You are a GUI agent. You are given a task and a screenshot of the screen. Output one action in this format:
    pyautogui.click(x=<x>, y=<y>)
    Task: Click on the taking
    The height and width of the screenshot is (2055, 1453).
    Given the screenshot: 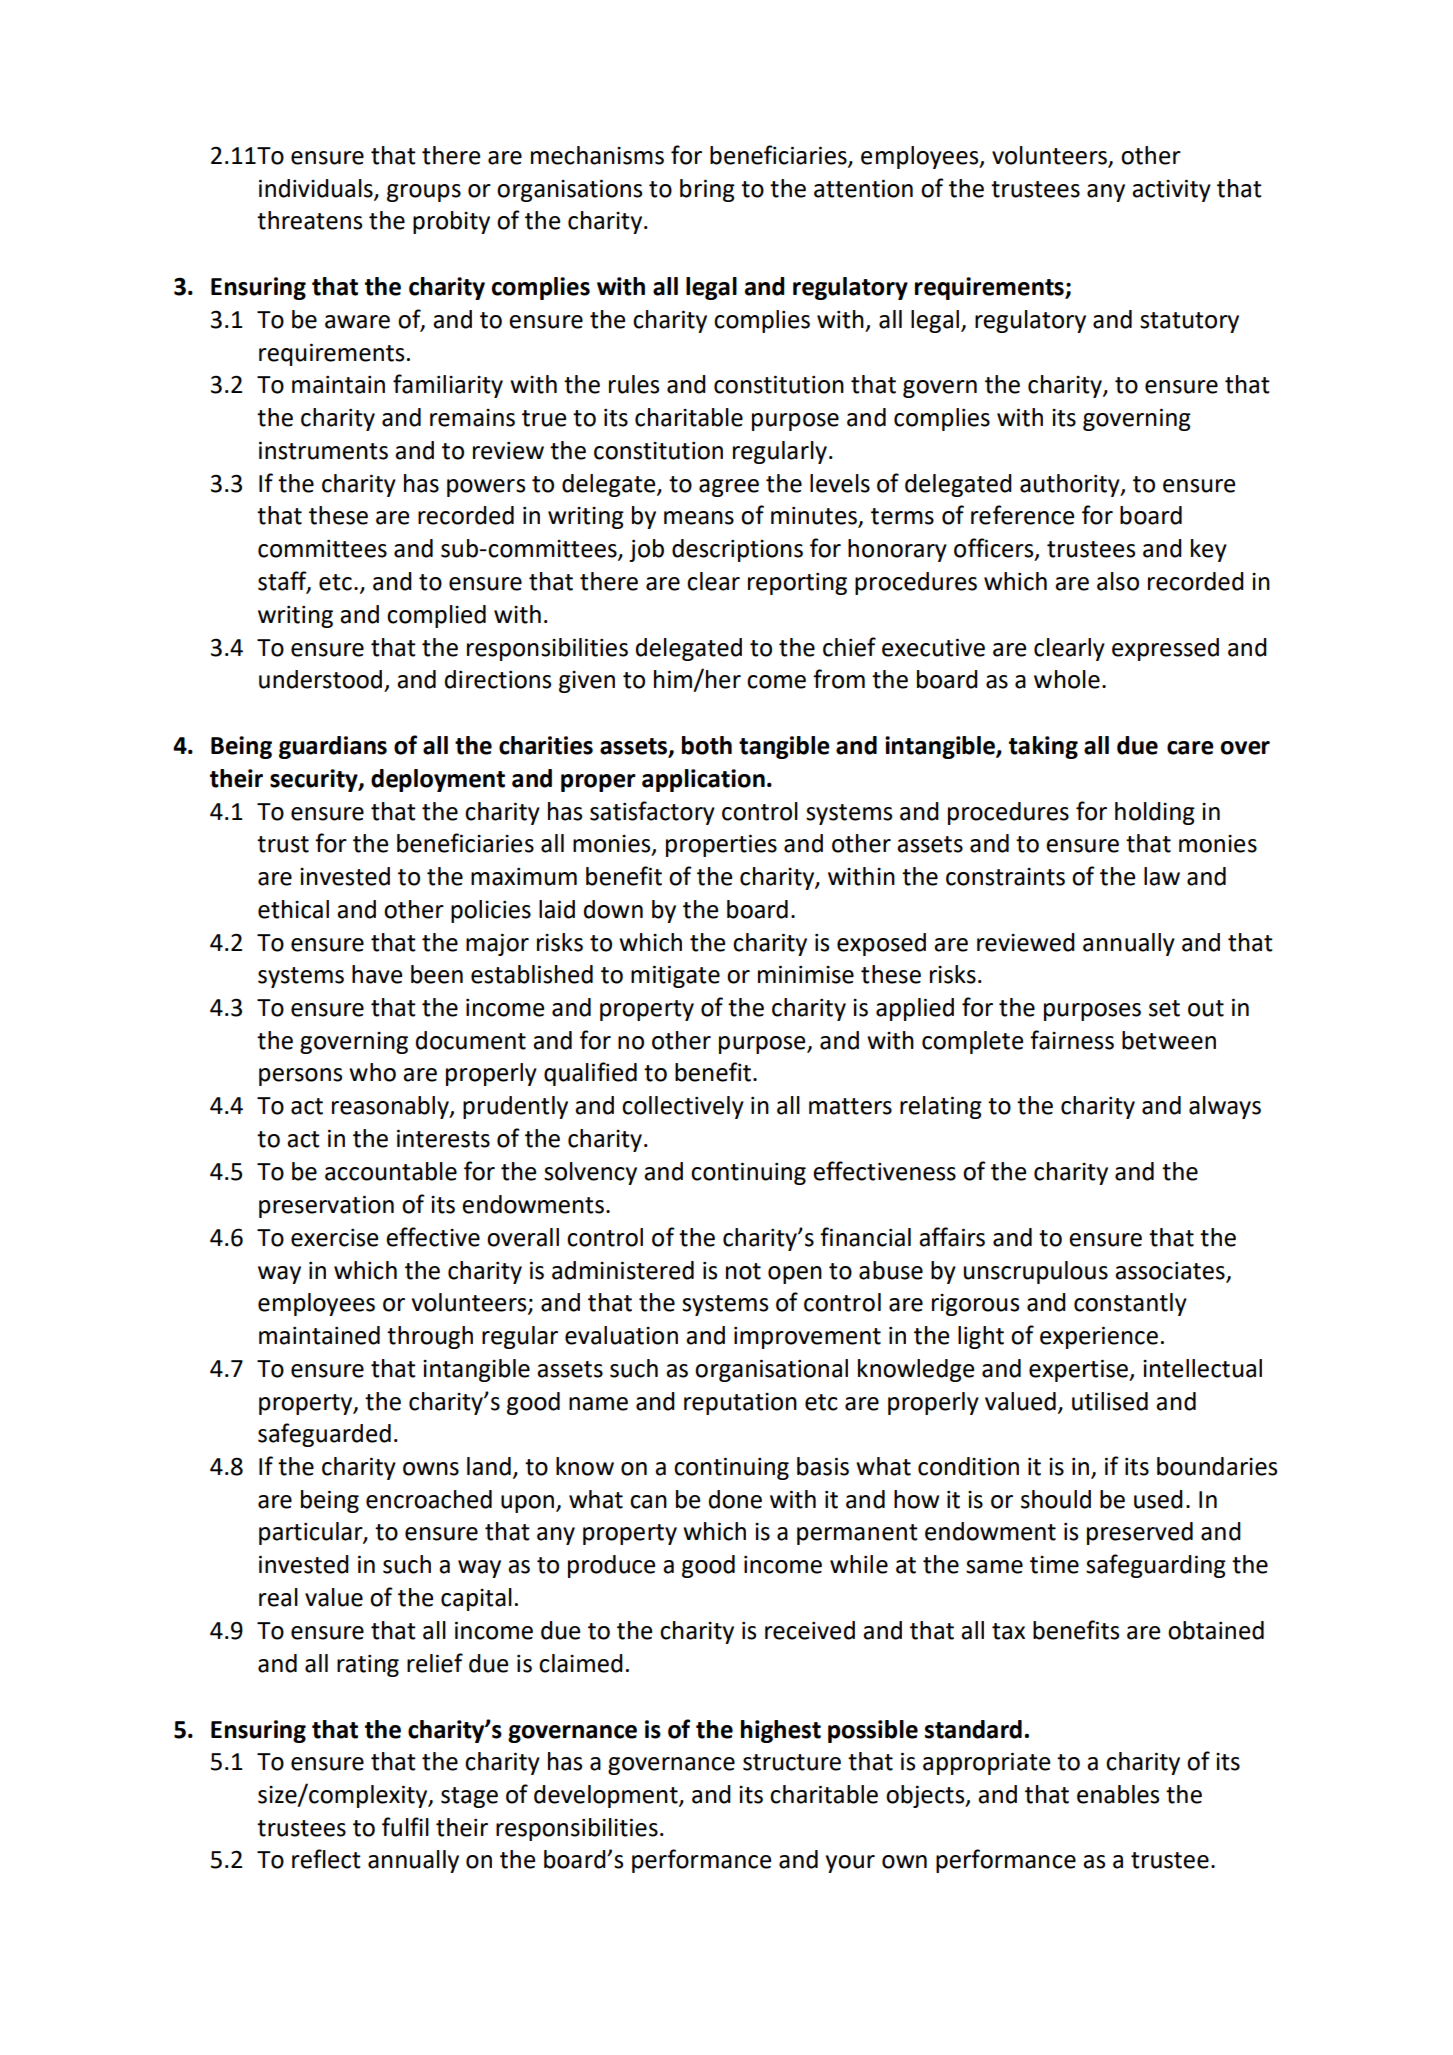 What is the action you would take?
    pyautogui.click(x=1043, y=747)
